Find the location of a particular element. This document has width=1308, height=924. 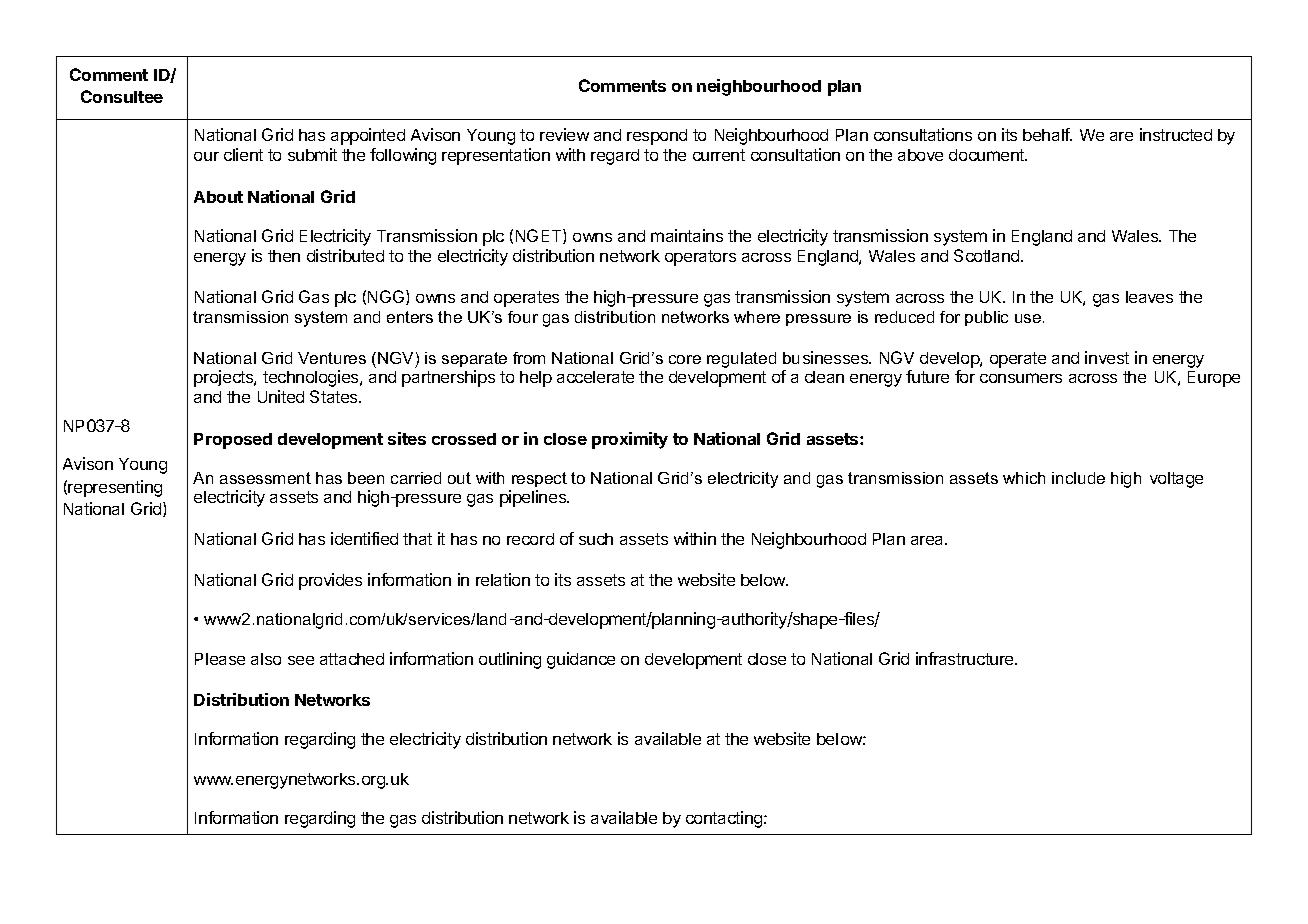

consumers is located at coordinates (1021, 378).
